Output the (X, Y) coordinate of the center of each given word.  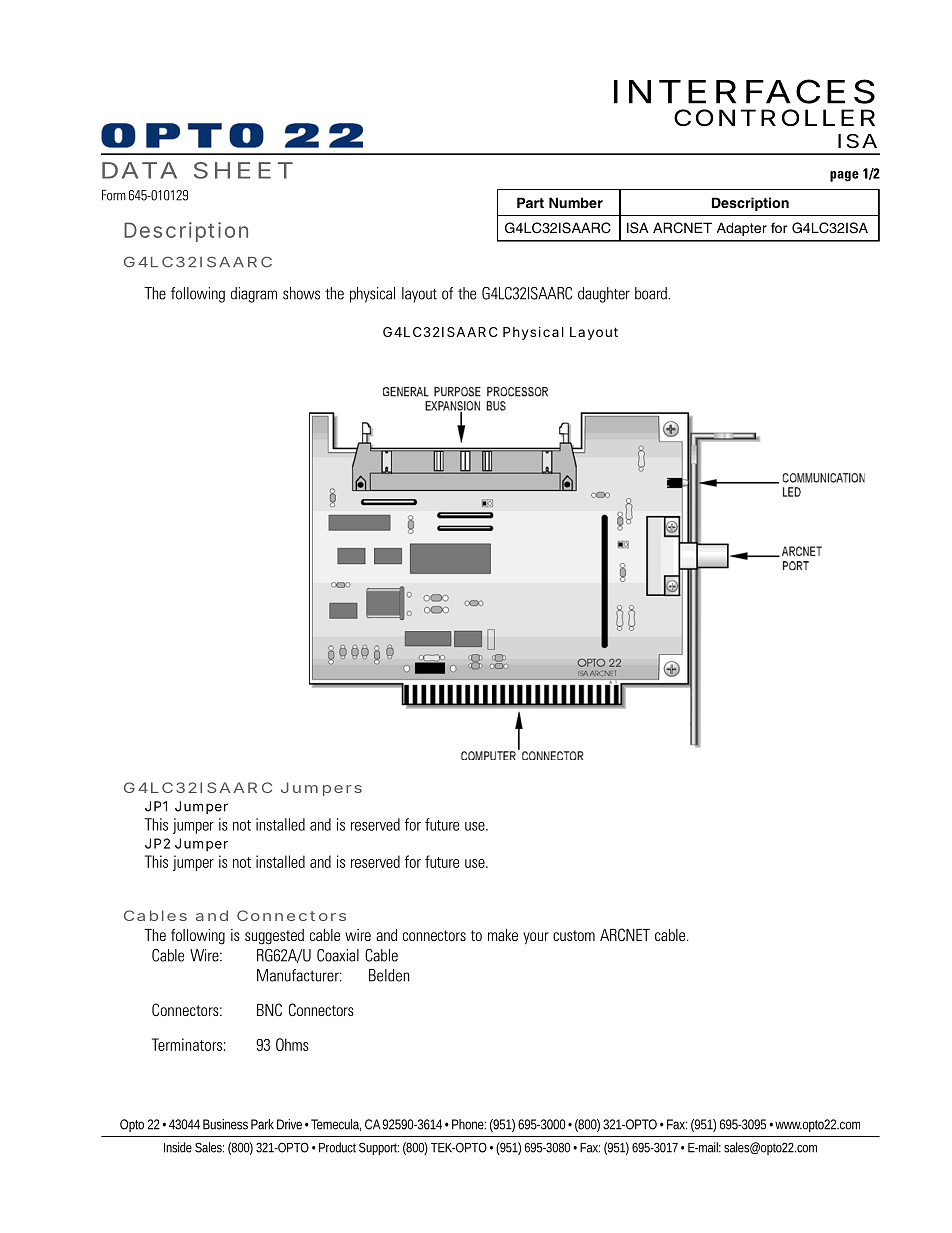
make (503, 935)
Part (530, 202)
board (652, 293)
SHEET (243, 170)
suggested (274, 937)
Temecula (336, 1125)
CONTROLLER (774, 118)
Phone (469, 1124)
